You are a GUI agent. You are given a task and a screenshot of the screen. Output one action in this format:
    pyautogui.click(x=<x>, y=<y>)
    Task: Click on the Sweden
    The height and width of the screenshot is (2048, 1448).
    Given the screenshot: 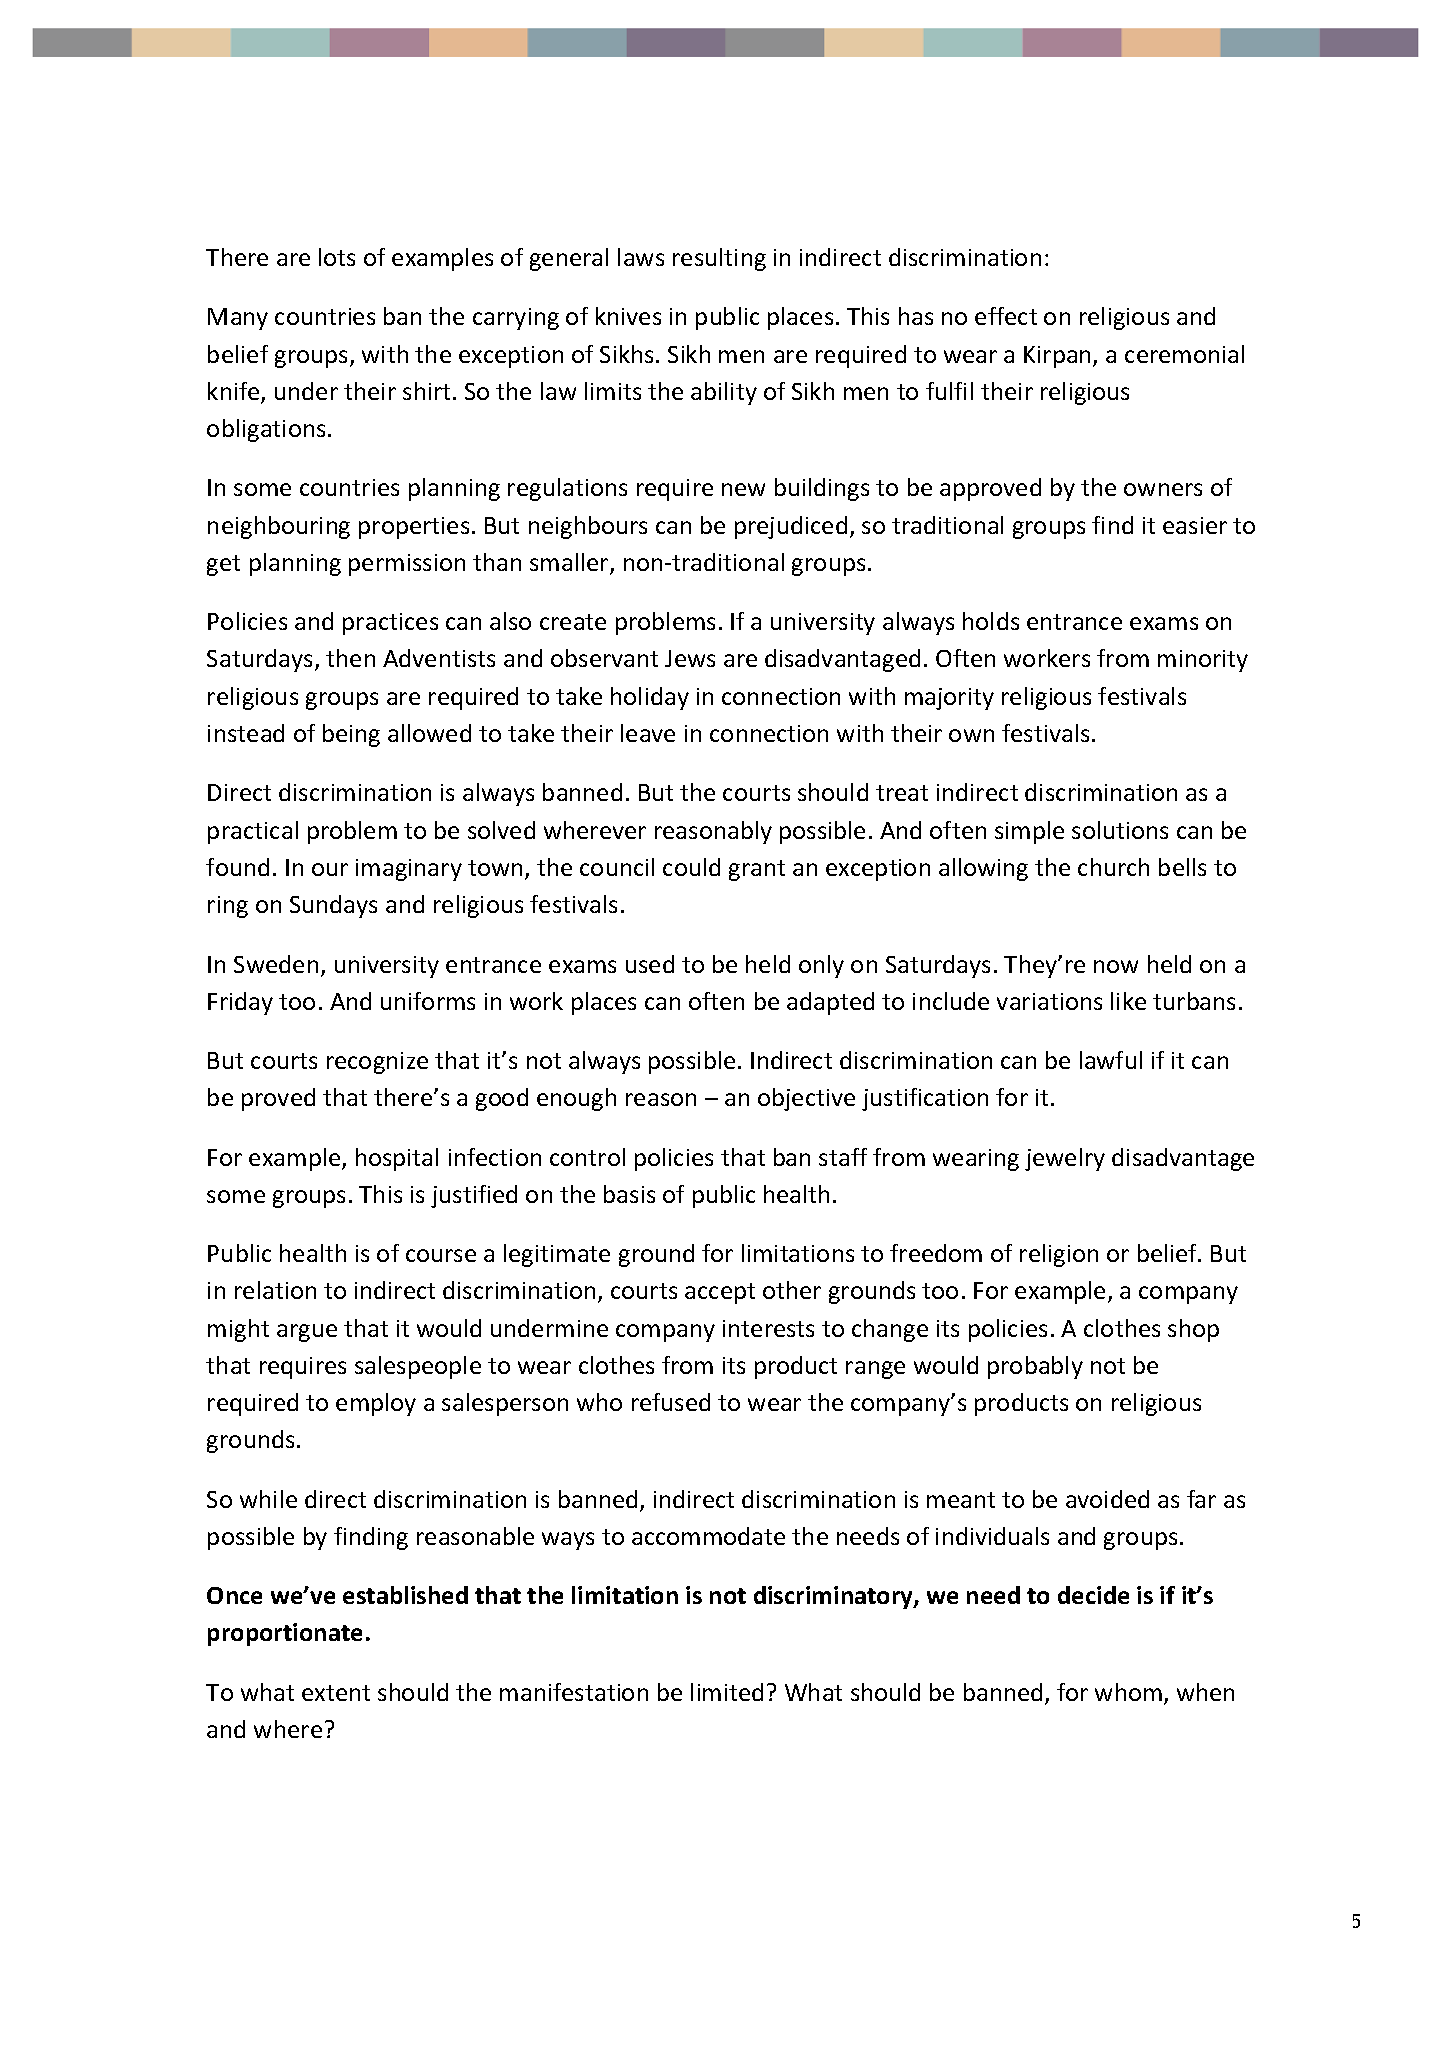 What is the action you would take?
    pyautogui.click(x=276, y=964)
